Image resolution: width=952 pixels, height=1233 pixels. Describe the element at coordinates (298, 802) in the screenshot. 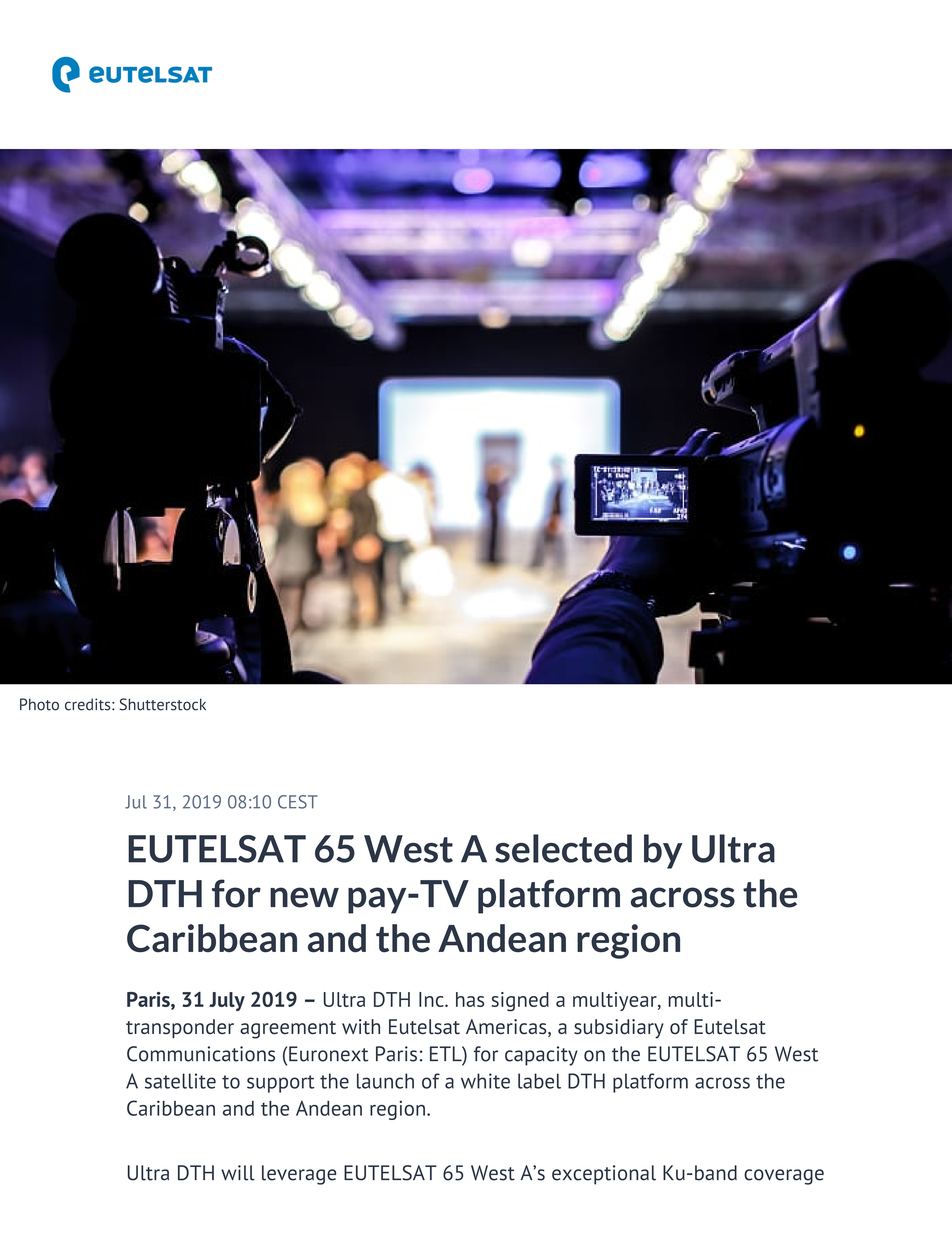

I see `CEST` at that location.
